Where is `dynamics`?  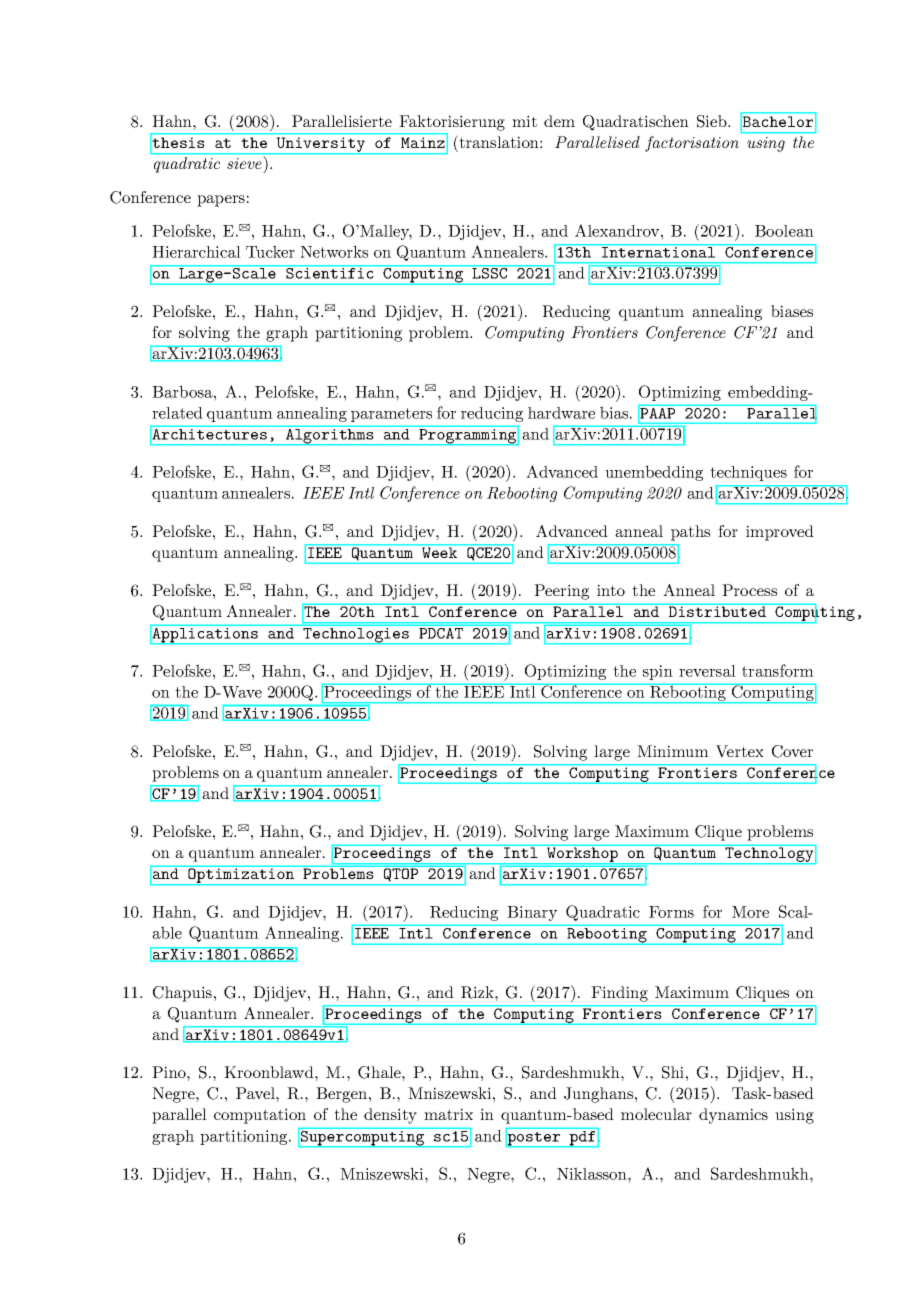 dynamics is located at coordinates (733, 1116).
